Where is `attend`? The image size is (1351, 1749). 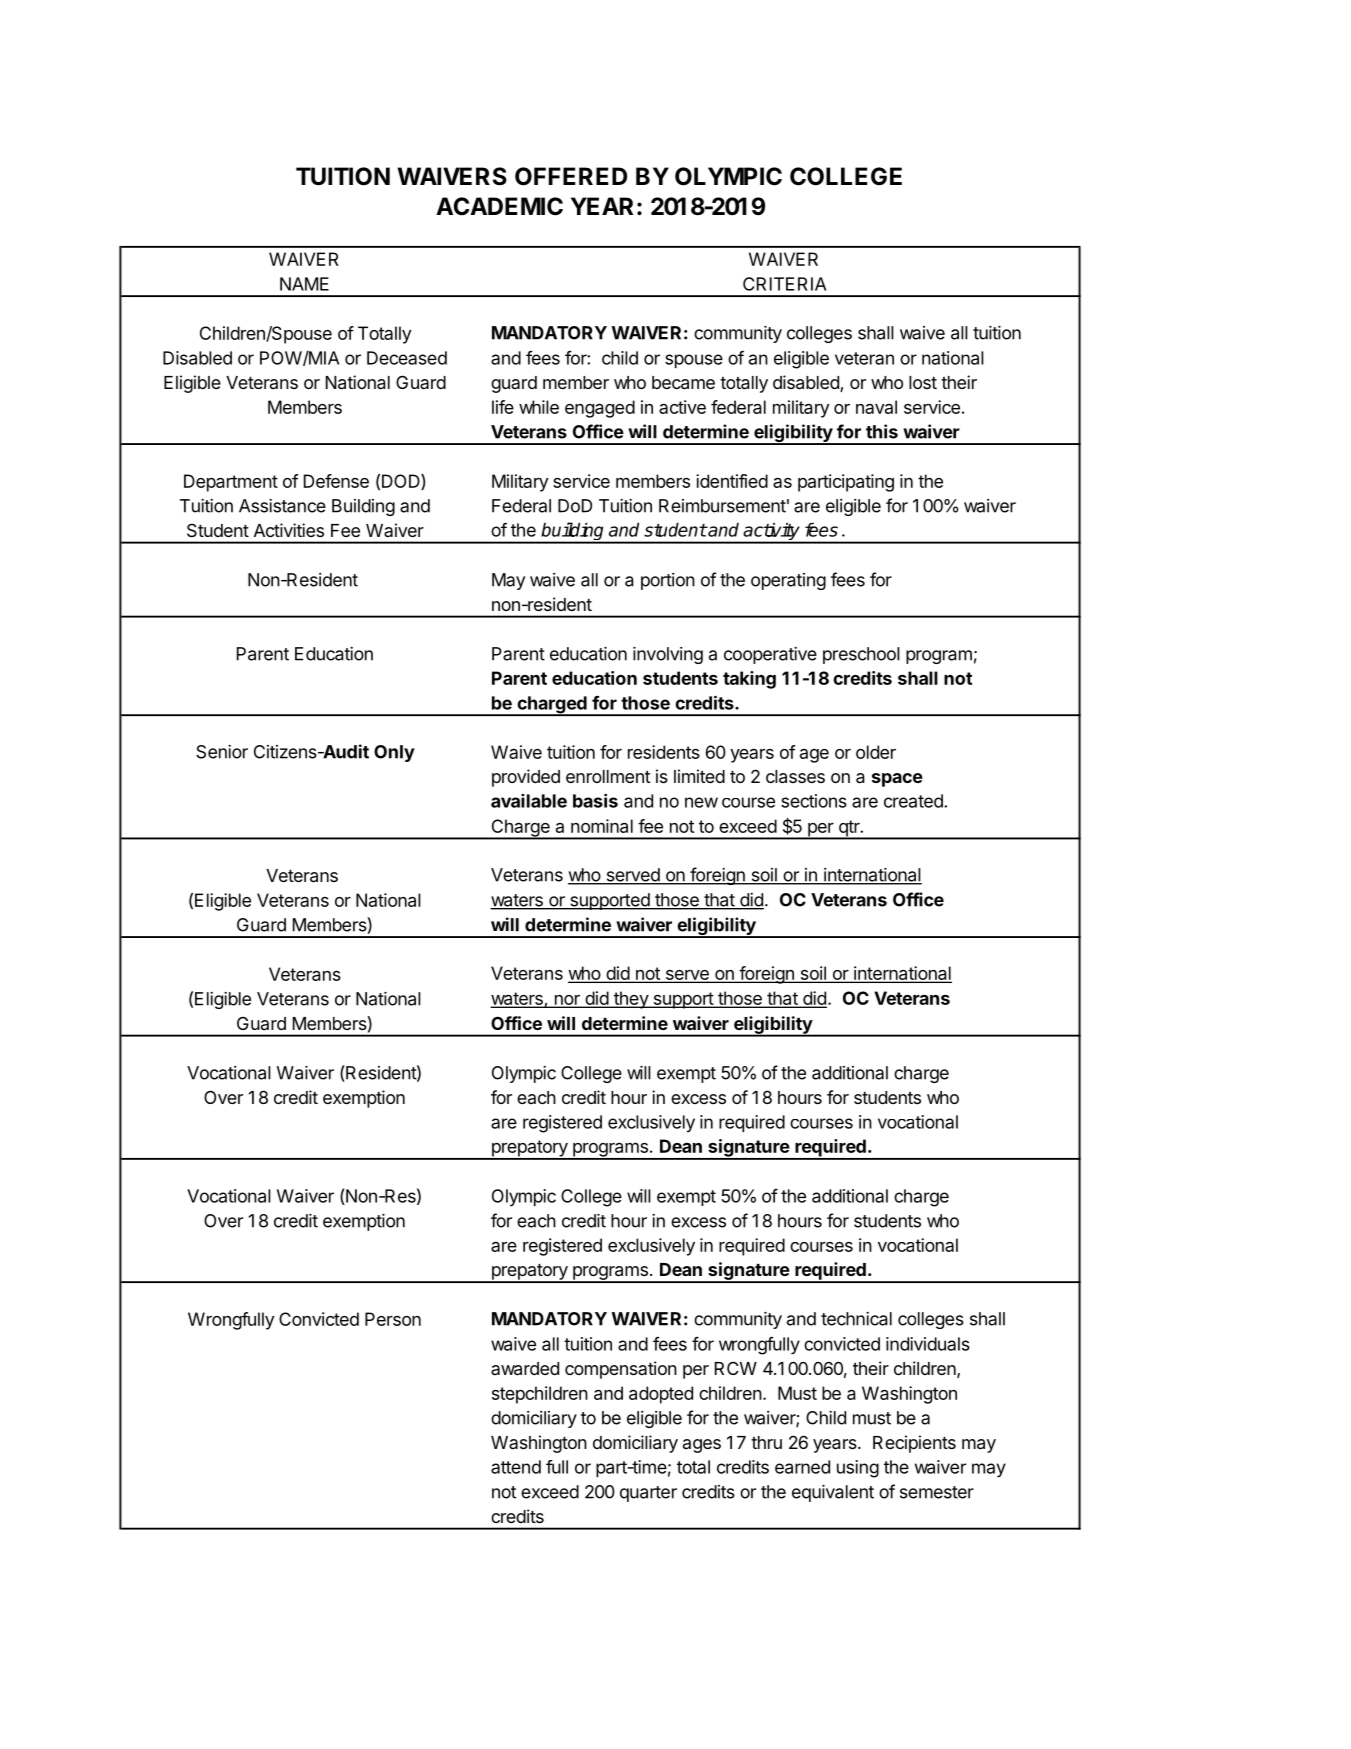
attend is located at coordinates (516, 1467).
